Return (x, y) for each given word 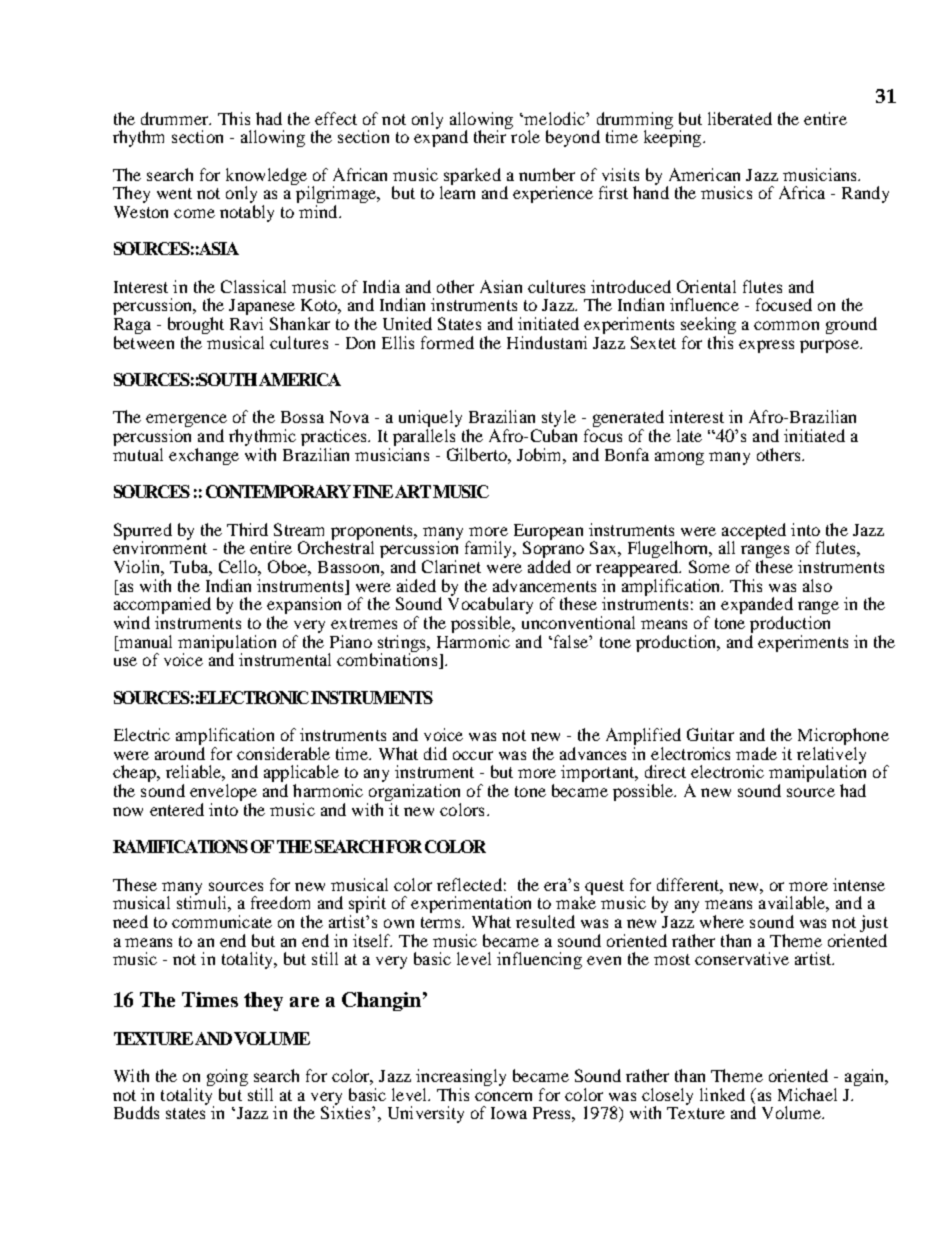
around (180, 752)
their (491, 135)
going (227, 1079)
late (689, 435)
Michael (807, 1094)
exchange (204, 456)
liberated (740, 118)
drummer (176, 118)
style (559, 420)
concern (503, 1096)
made (756, 753)
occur (473, 755)
